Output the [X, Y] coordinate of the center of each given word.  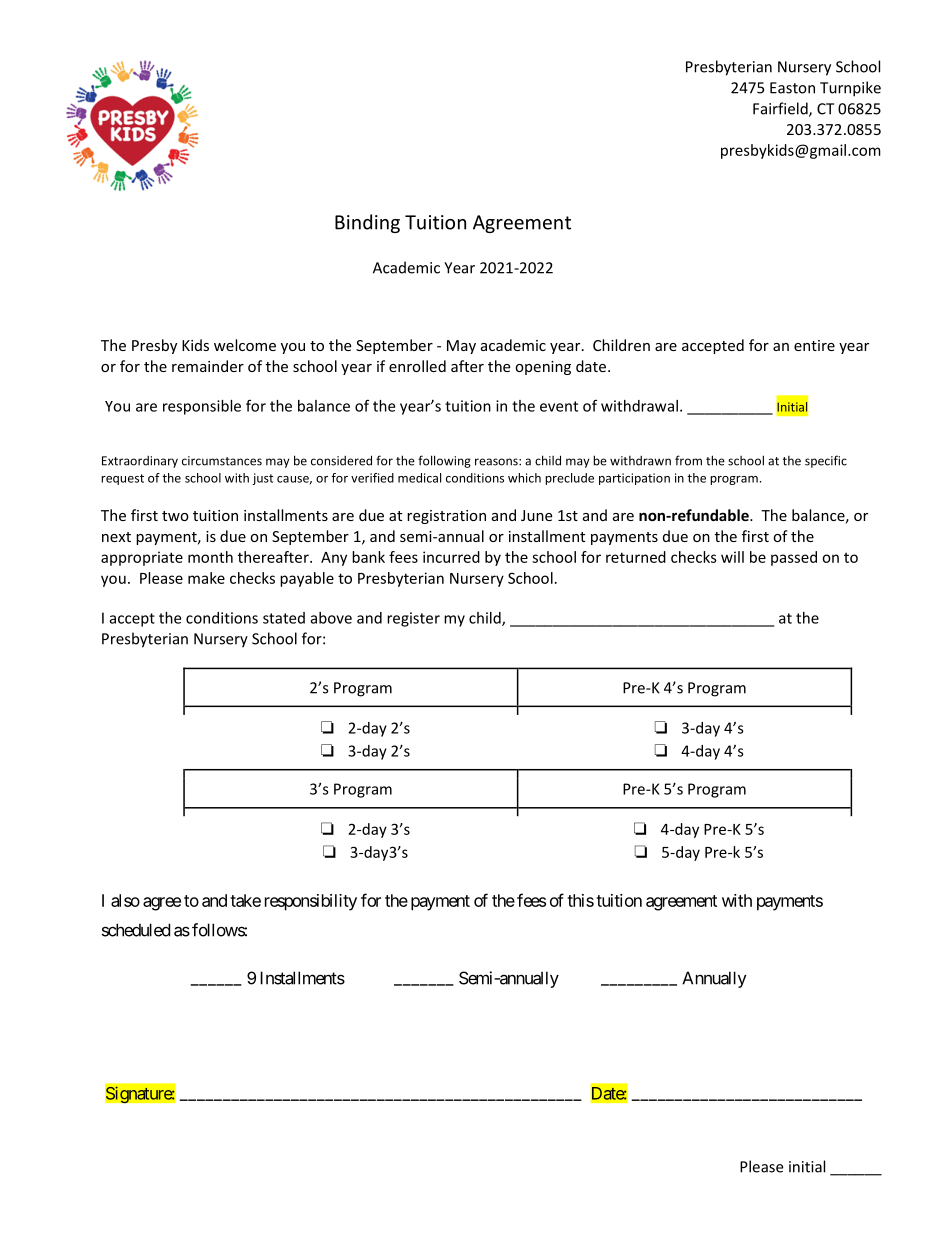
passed [794, 558]
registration [446, 517]
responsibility [311, 902]
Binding [367, 223]
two [175, 516]
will [732, 557]
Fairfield [781, 109]
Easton [792, 88]
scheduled [136, 930]
